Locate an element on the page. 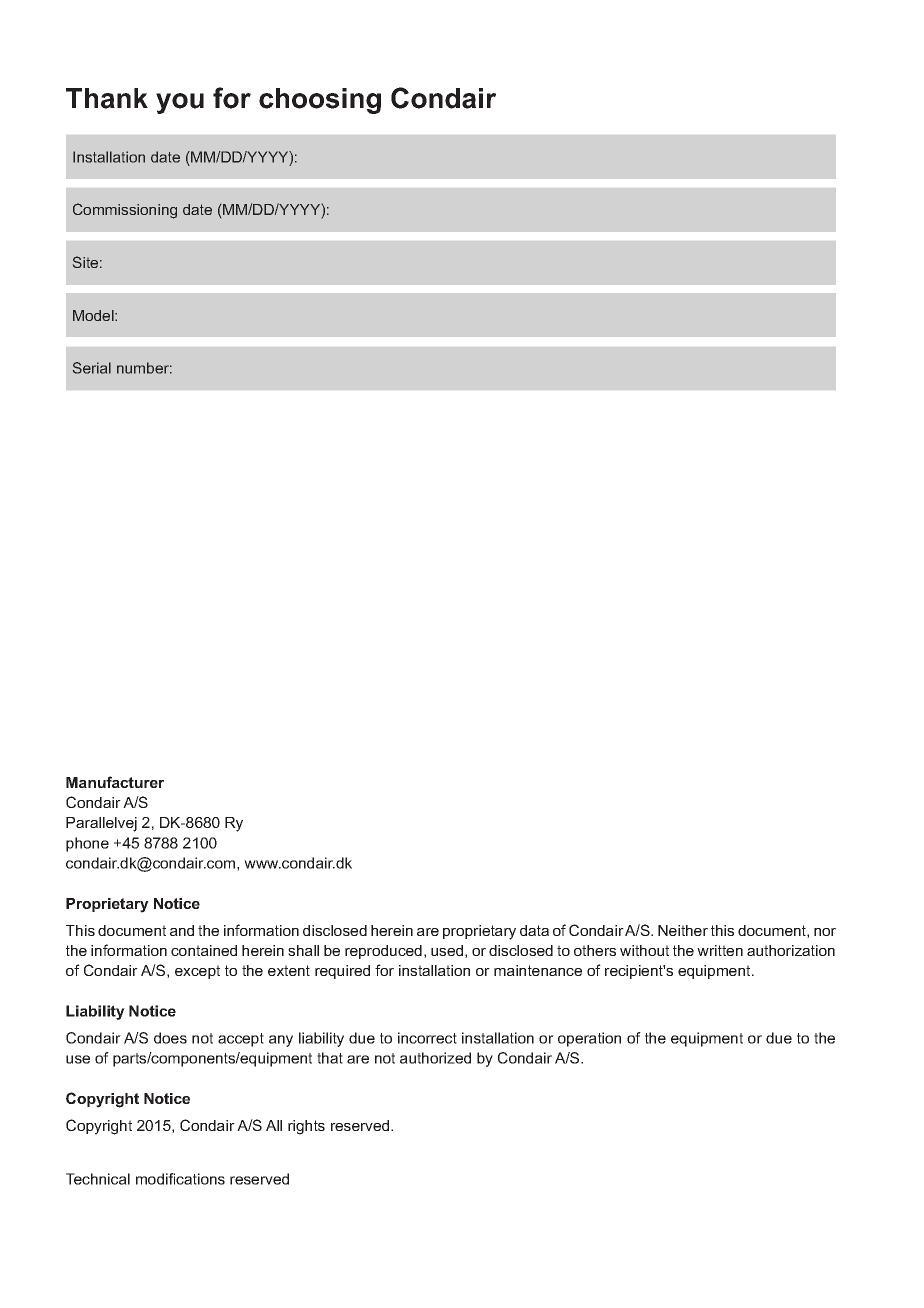 Image resolution: width=924 pixels, height=1308 pixels. Manufacturer is located at coordinates (115, 782).
